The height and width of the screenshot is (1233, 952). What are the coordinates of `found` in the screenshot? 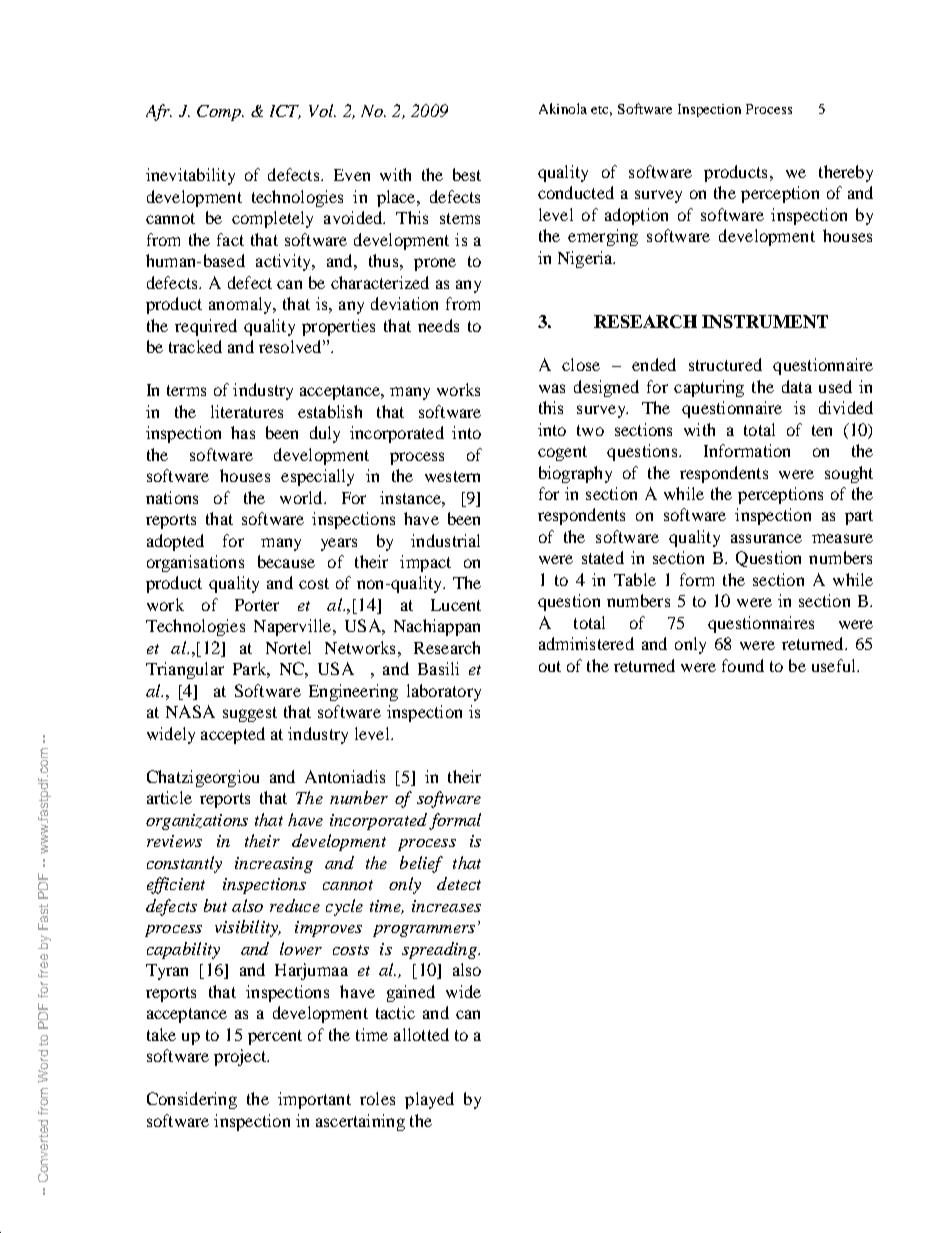 It's located at (743, 665).
